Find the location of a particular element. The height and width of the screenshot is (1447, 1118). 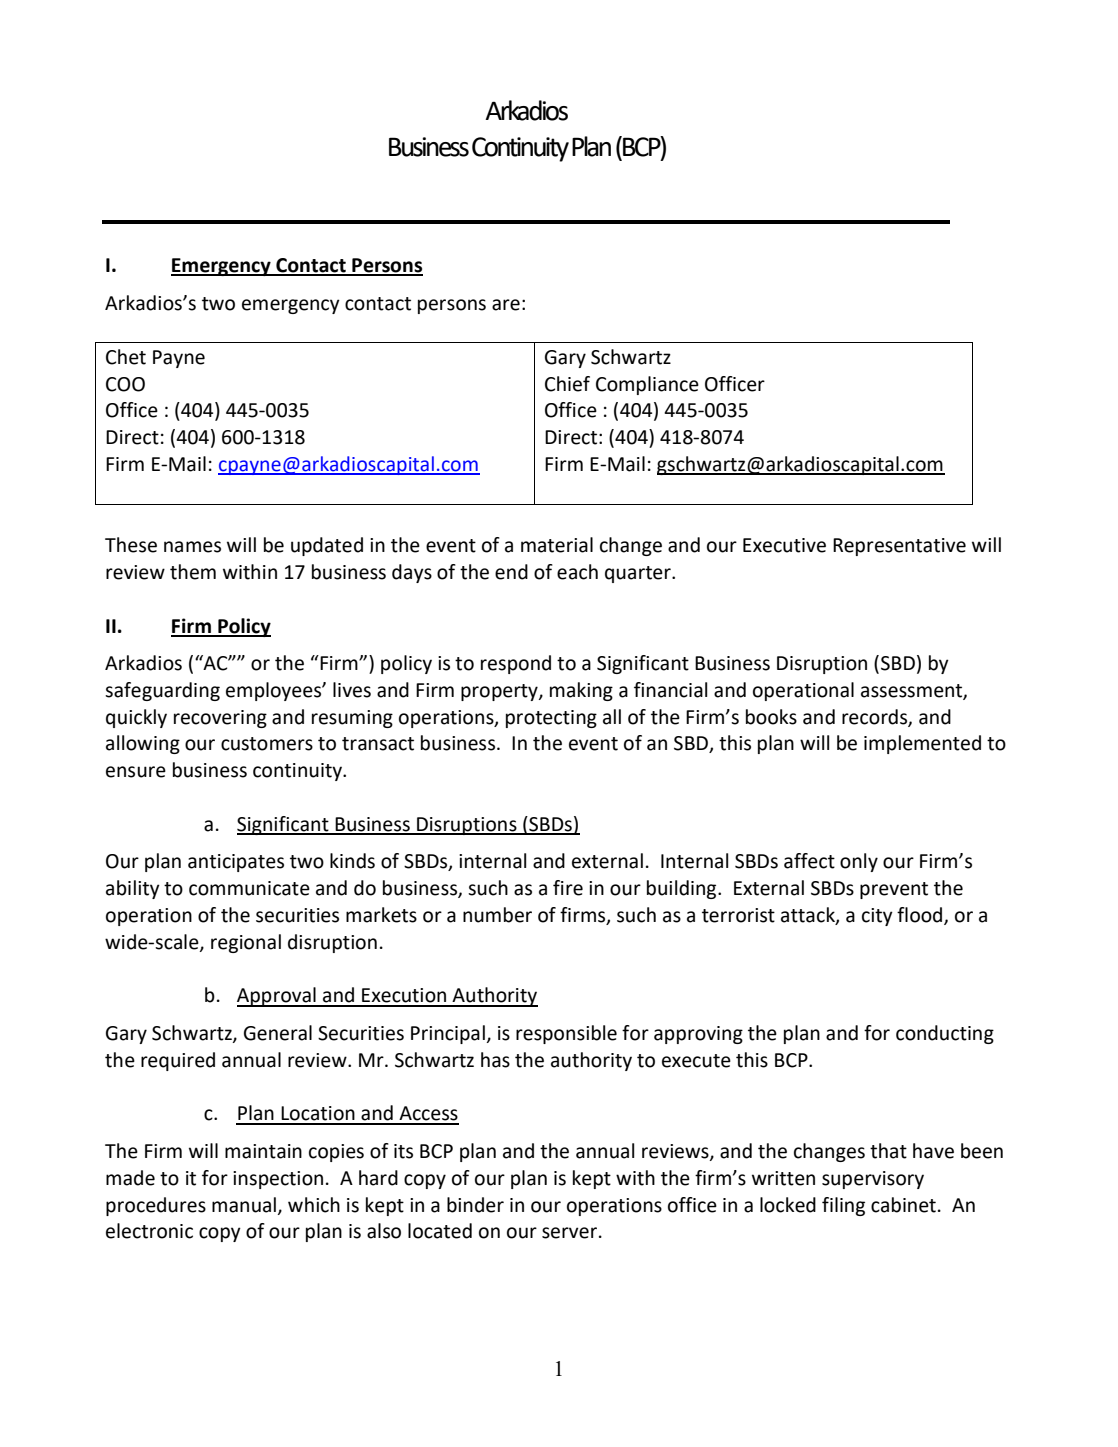

manual is located at coordinates (244, 1205).
